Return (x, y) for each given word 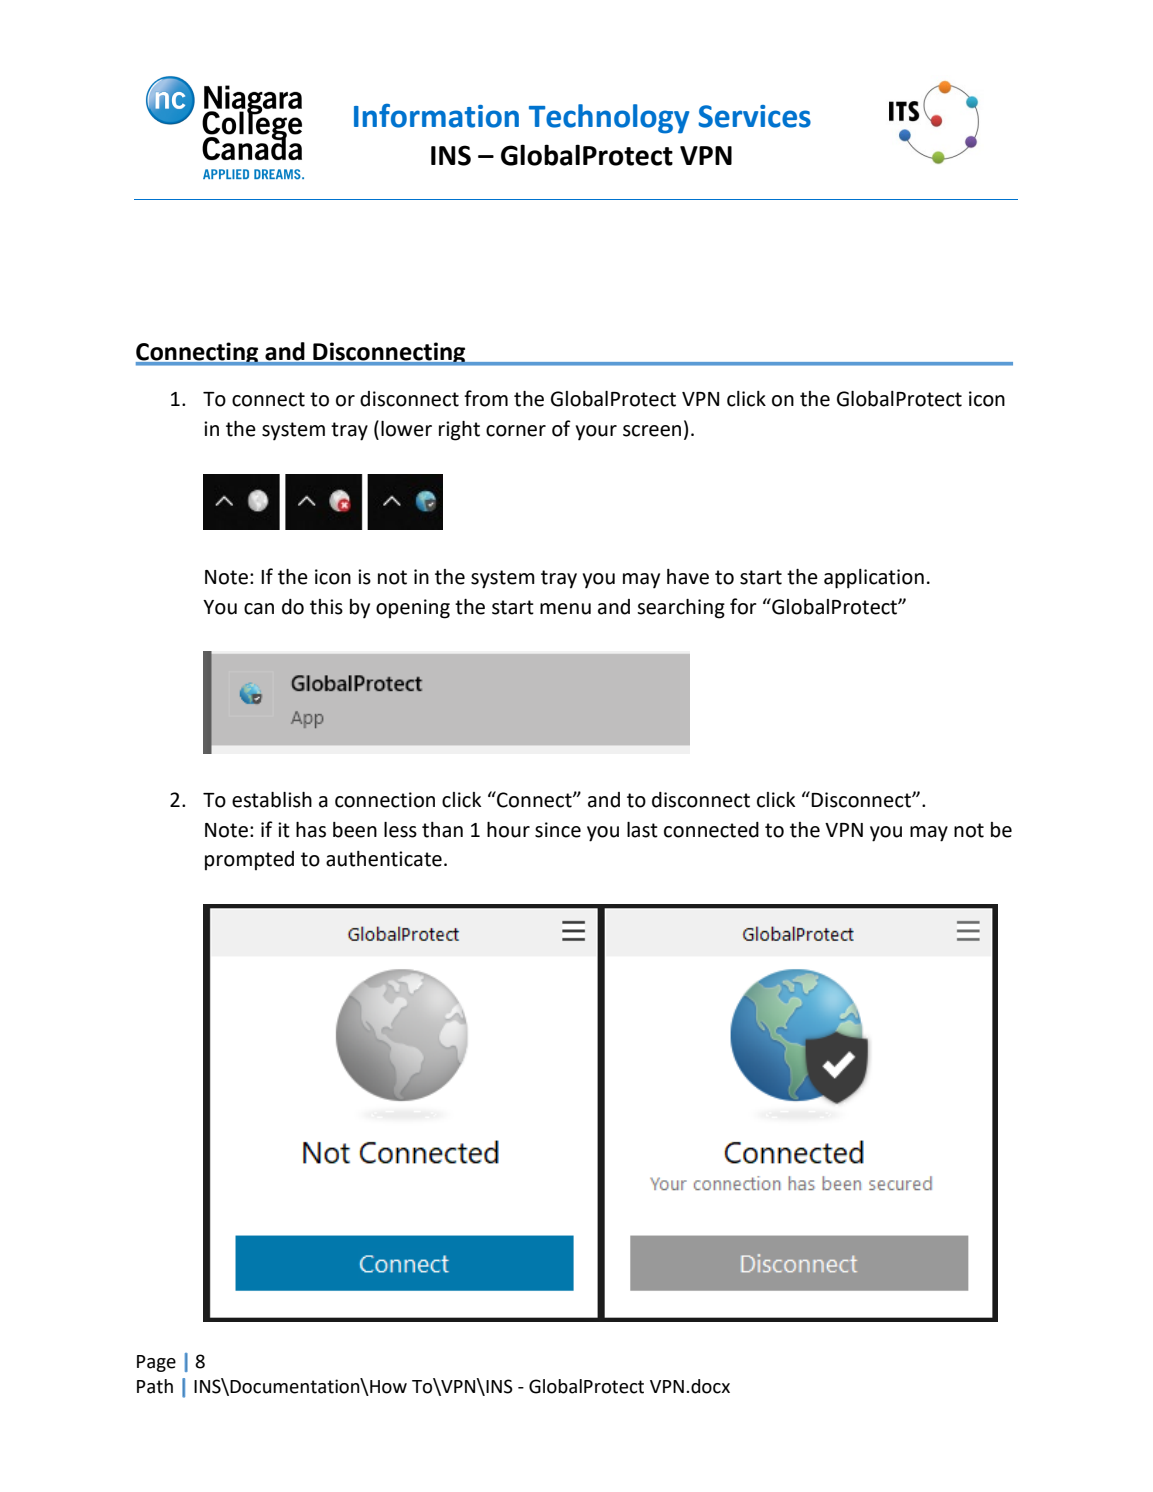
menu (565, 609)
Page (156, 1363)
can (259, 609)
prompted (249, 861)
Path (155, 1386)
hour (508, 830)
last (642, 830)
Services (754, 116)
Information (436, 116)
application (874, 579)
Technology (609, 119)
